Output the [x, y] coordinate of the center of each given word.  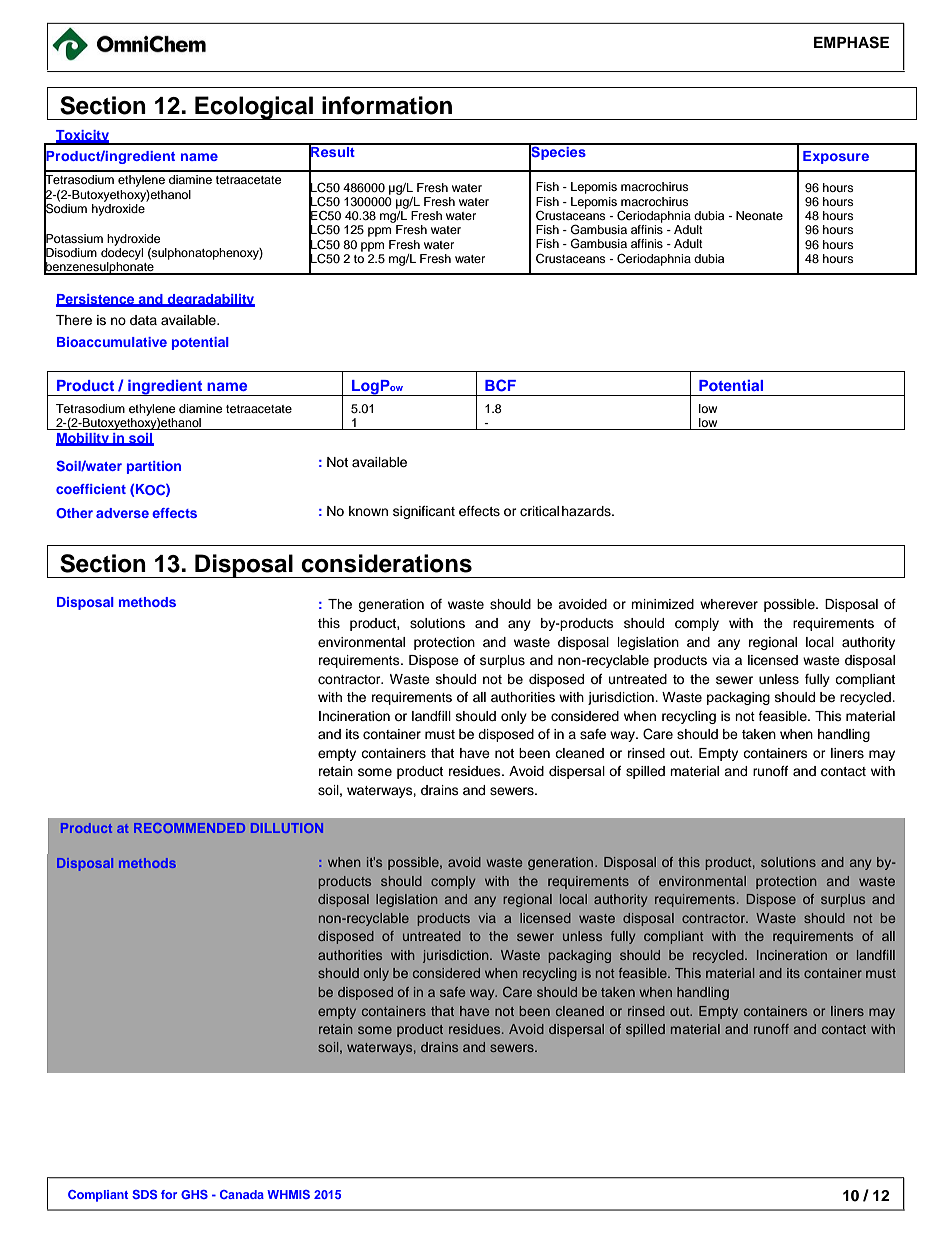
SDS [144, 1194]
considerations [386, 563]
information [387, 105]
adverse [122, 513]
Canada [242, 1194]
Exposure [836, 157]
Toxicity [83, 137]
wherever [729, 604]
